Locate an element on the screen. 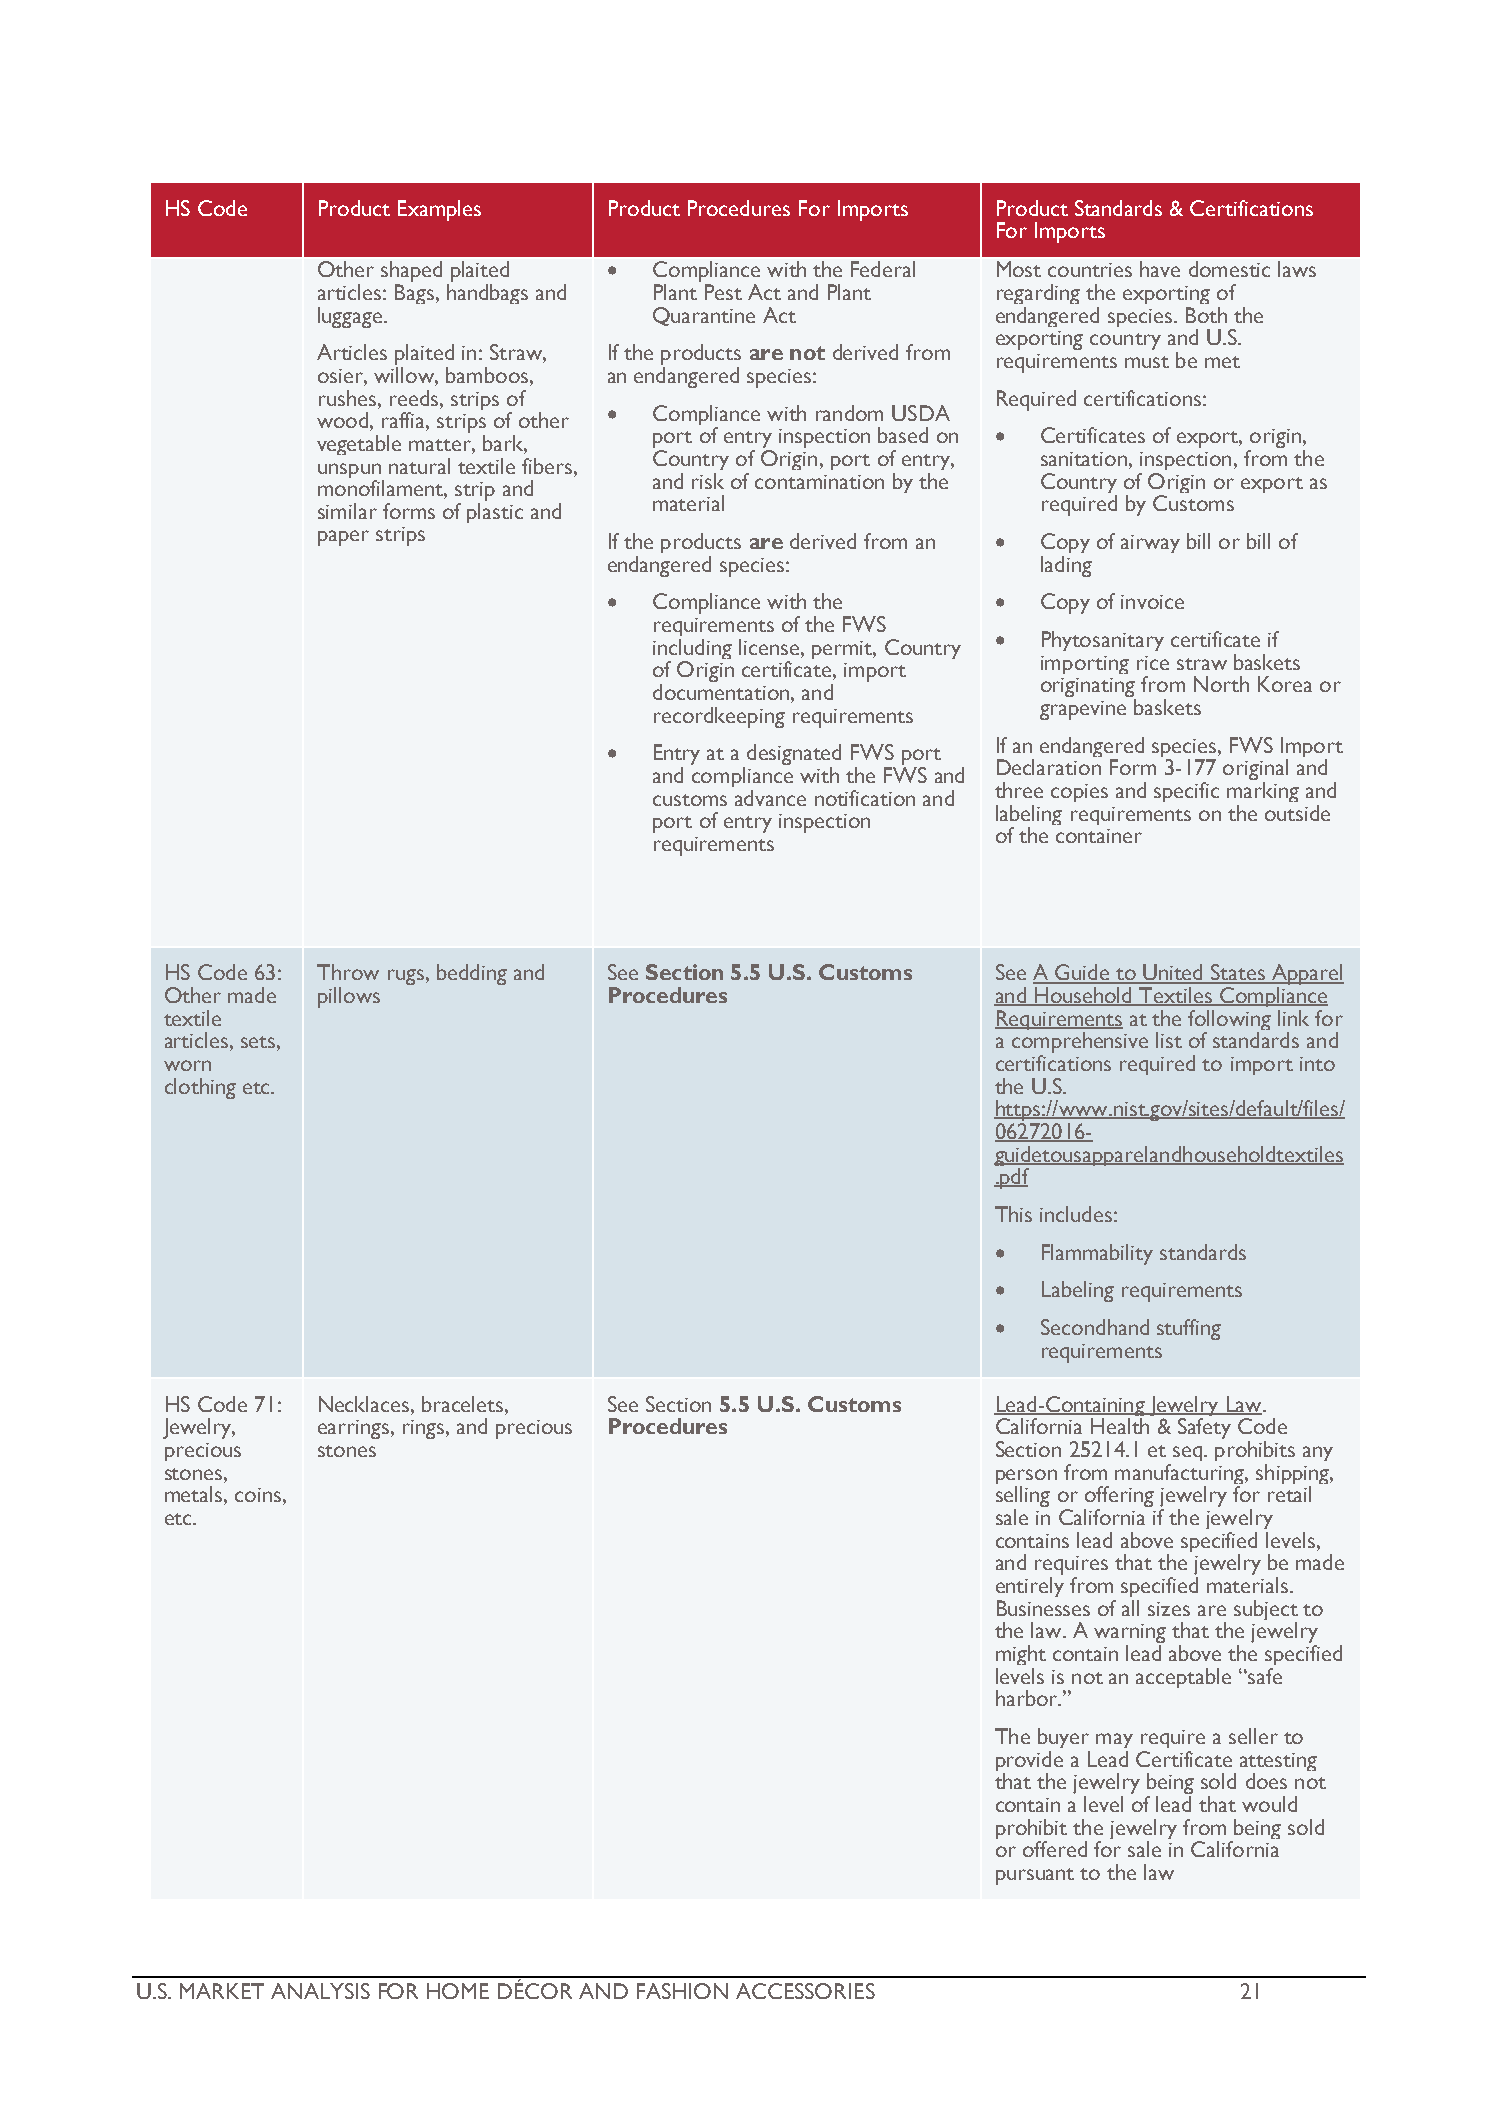  person is located at coordinates (1026, 1478).
